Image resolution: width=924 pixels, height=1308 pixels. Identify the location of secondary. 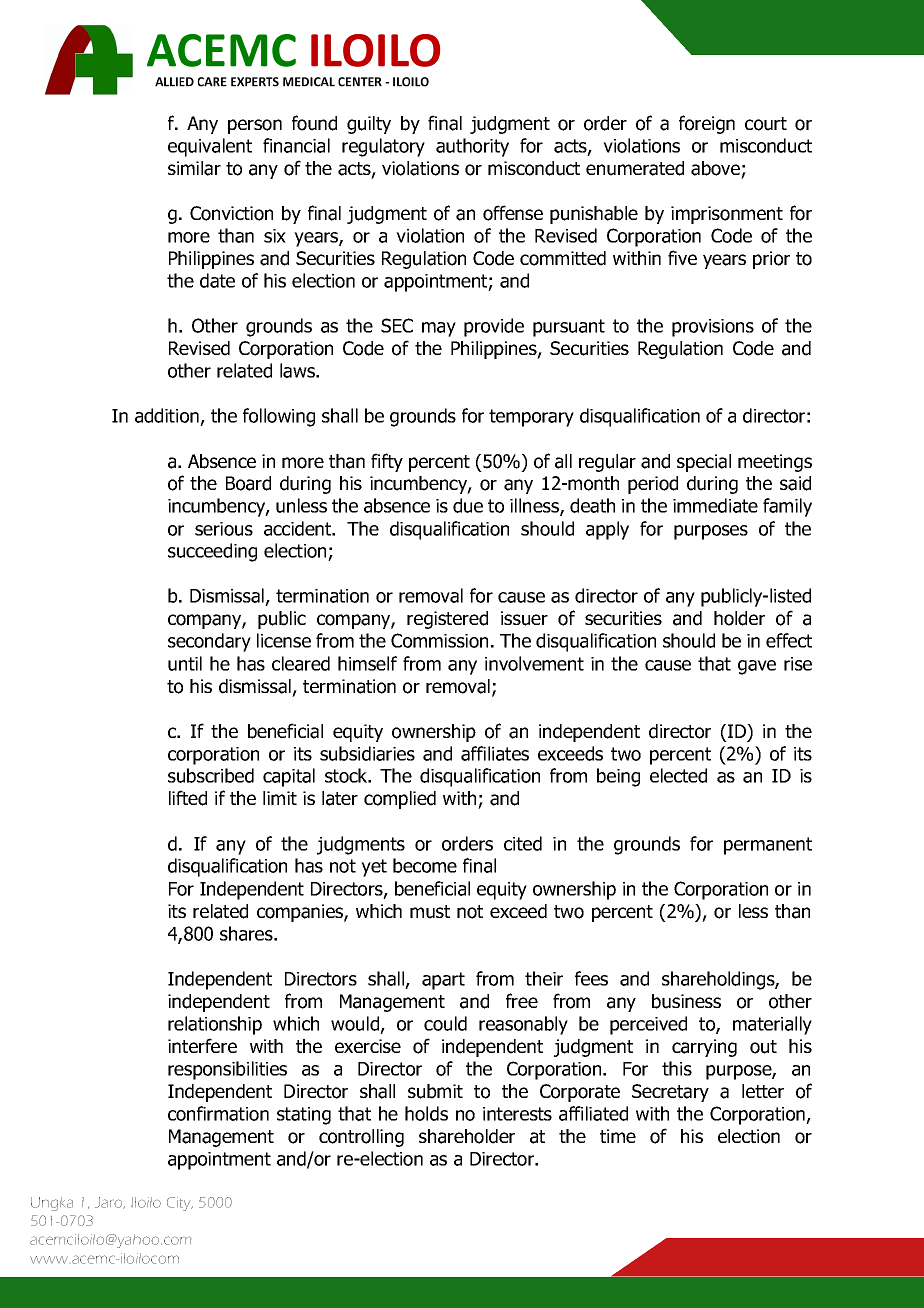
(209, 642).
